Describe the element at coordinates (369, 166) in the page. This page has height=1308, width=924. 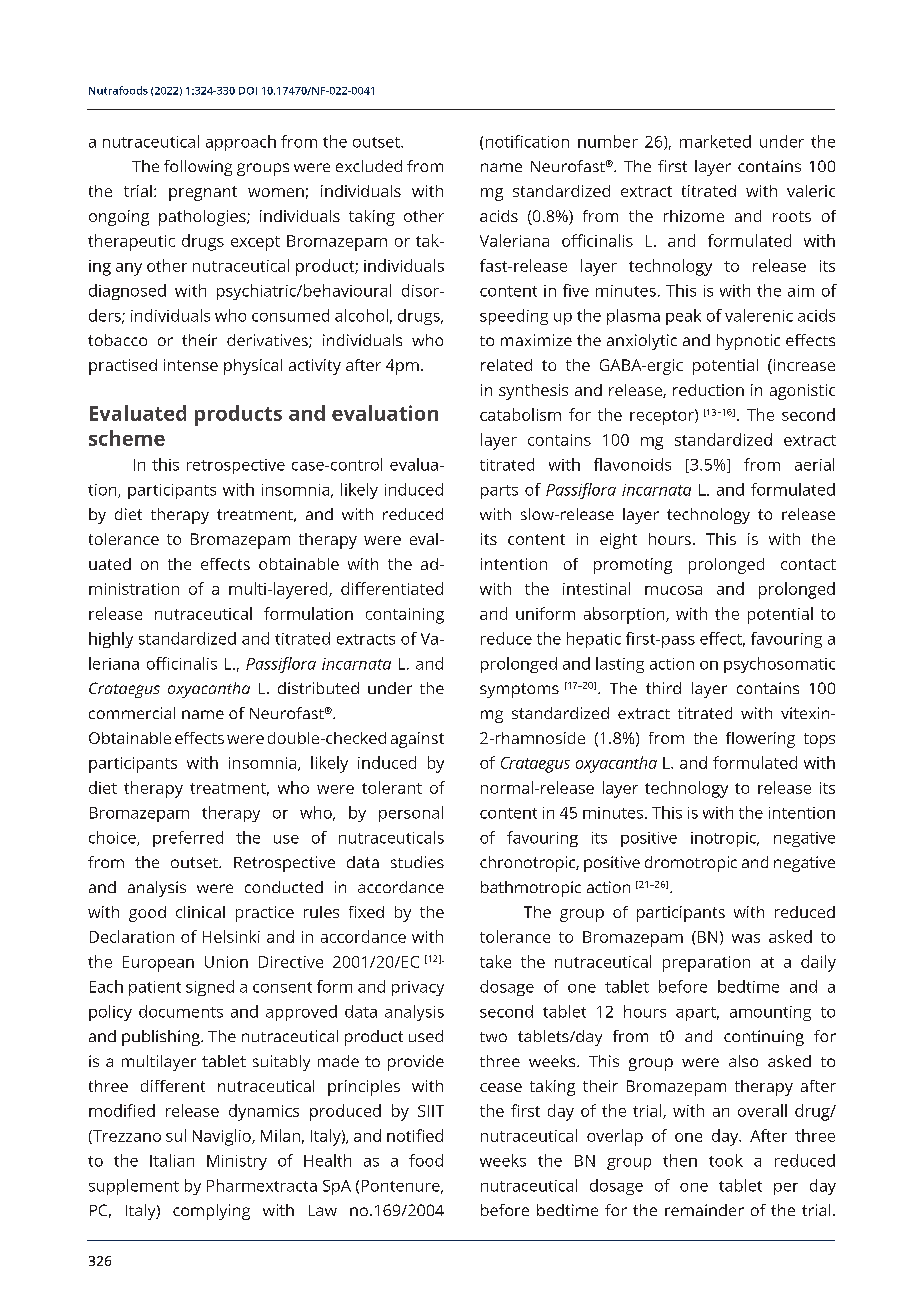
I see `excluded` at that location.
